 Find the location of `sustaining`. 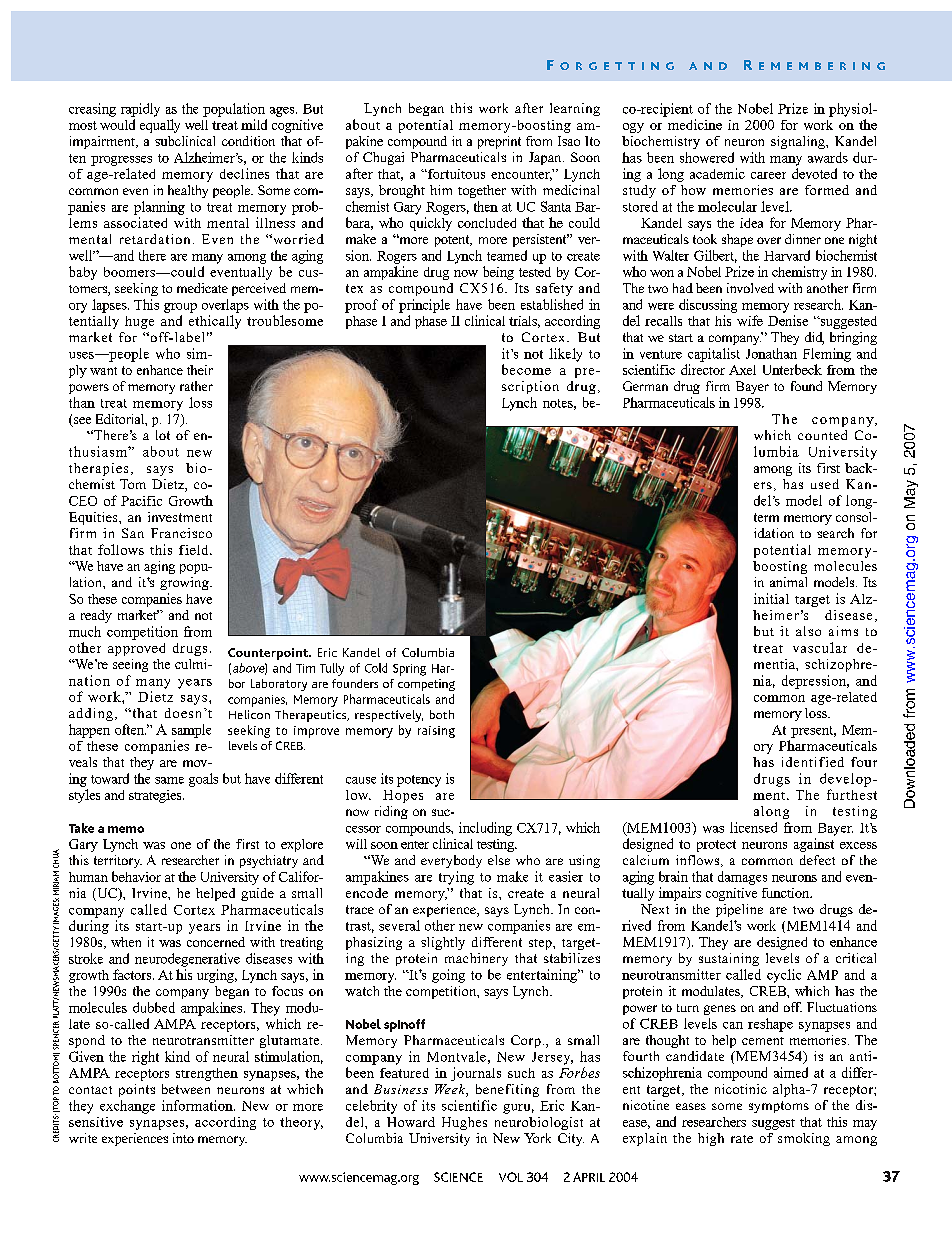

sustaining is located at coordinates (729, 959).
